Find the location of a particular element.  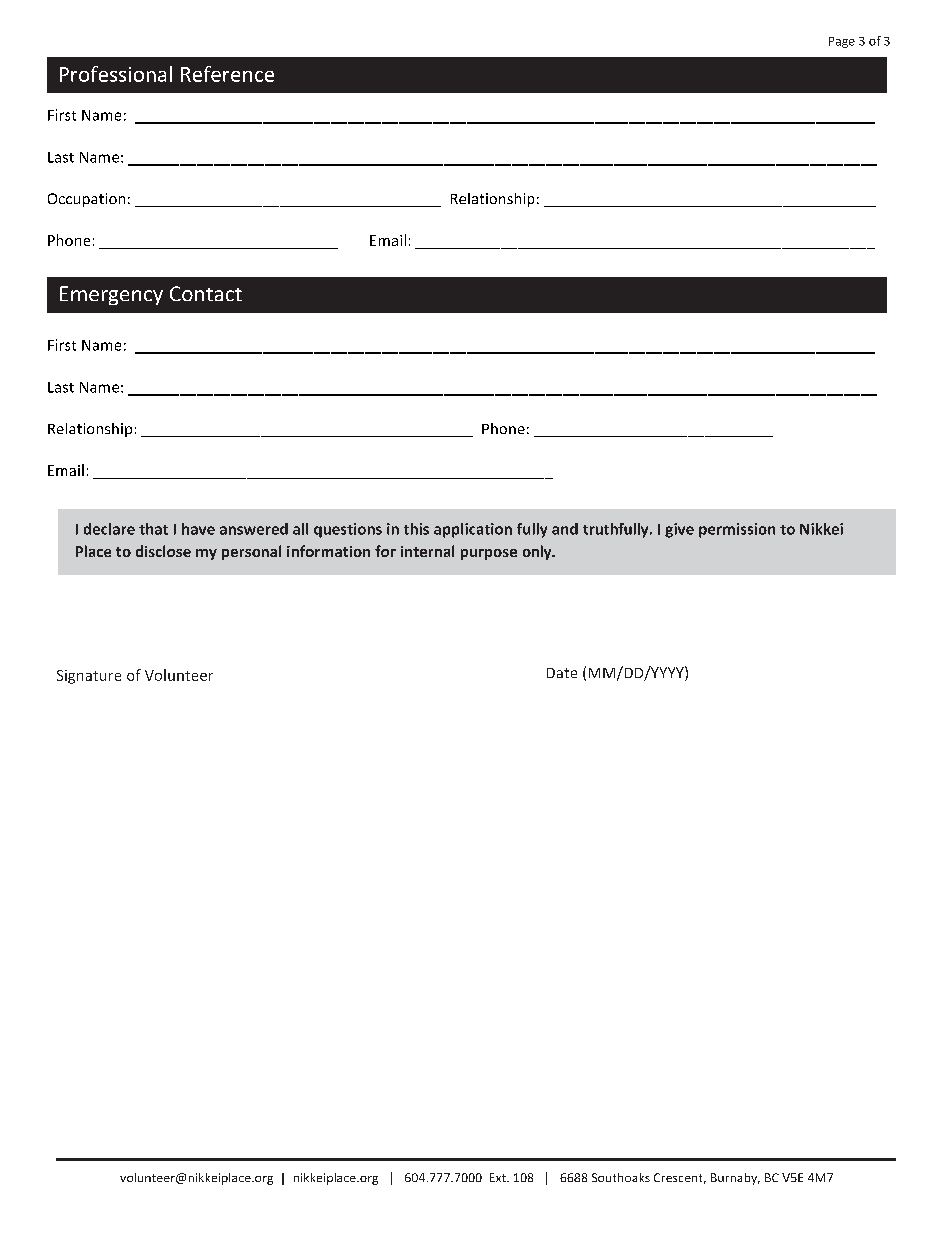

purpose is located at coordinates (489, 554).
